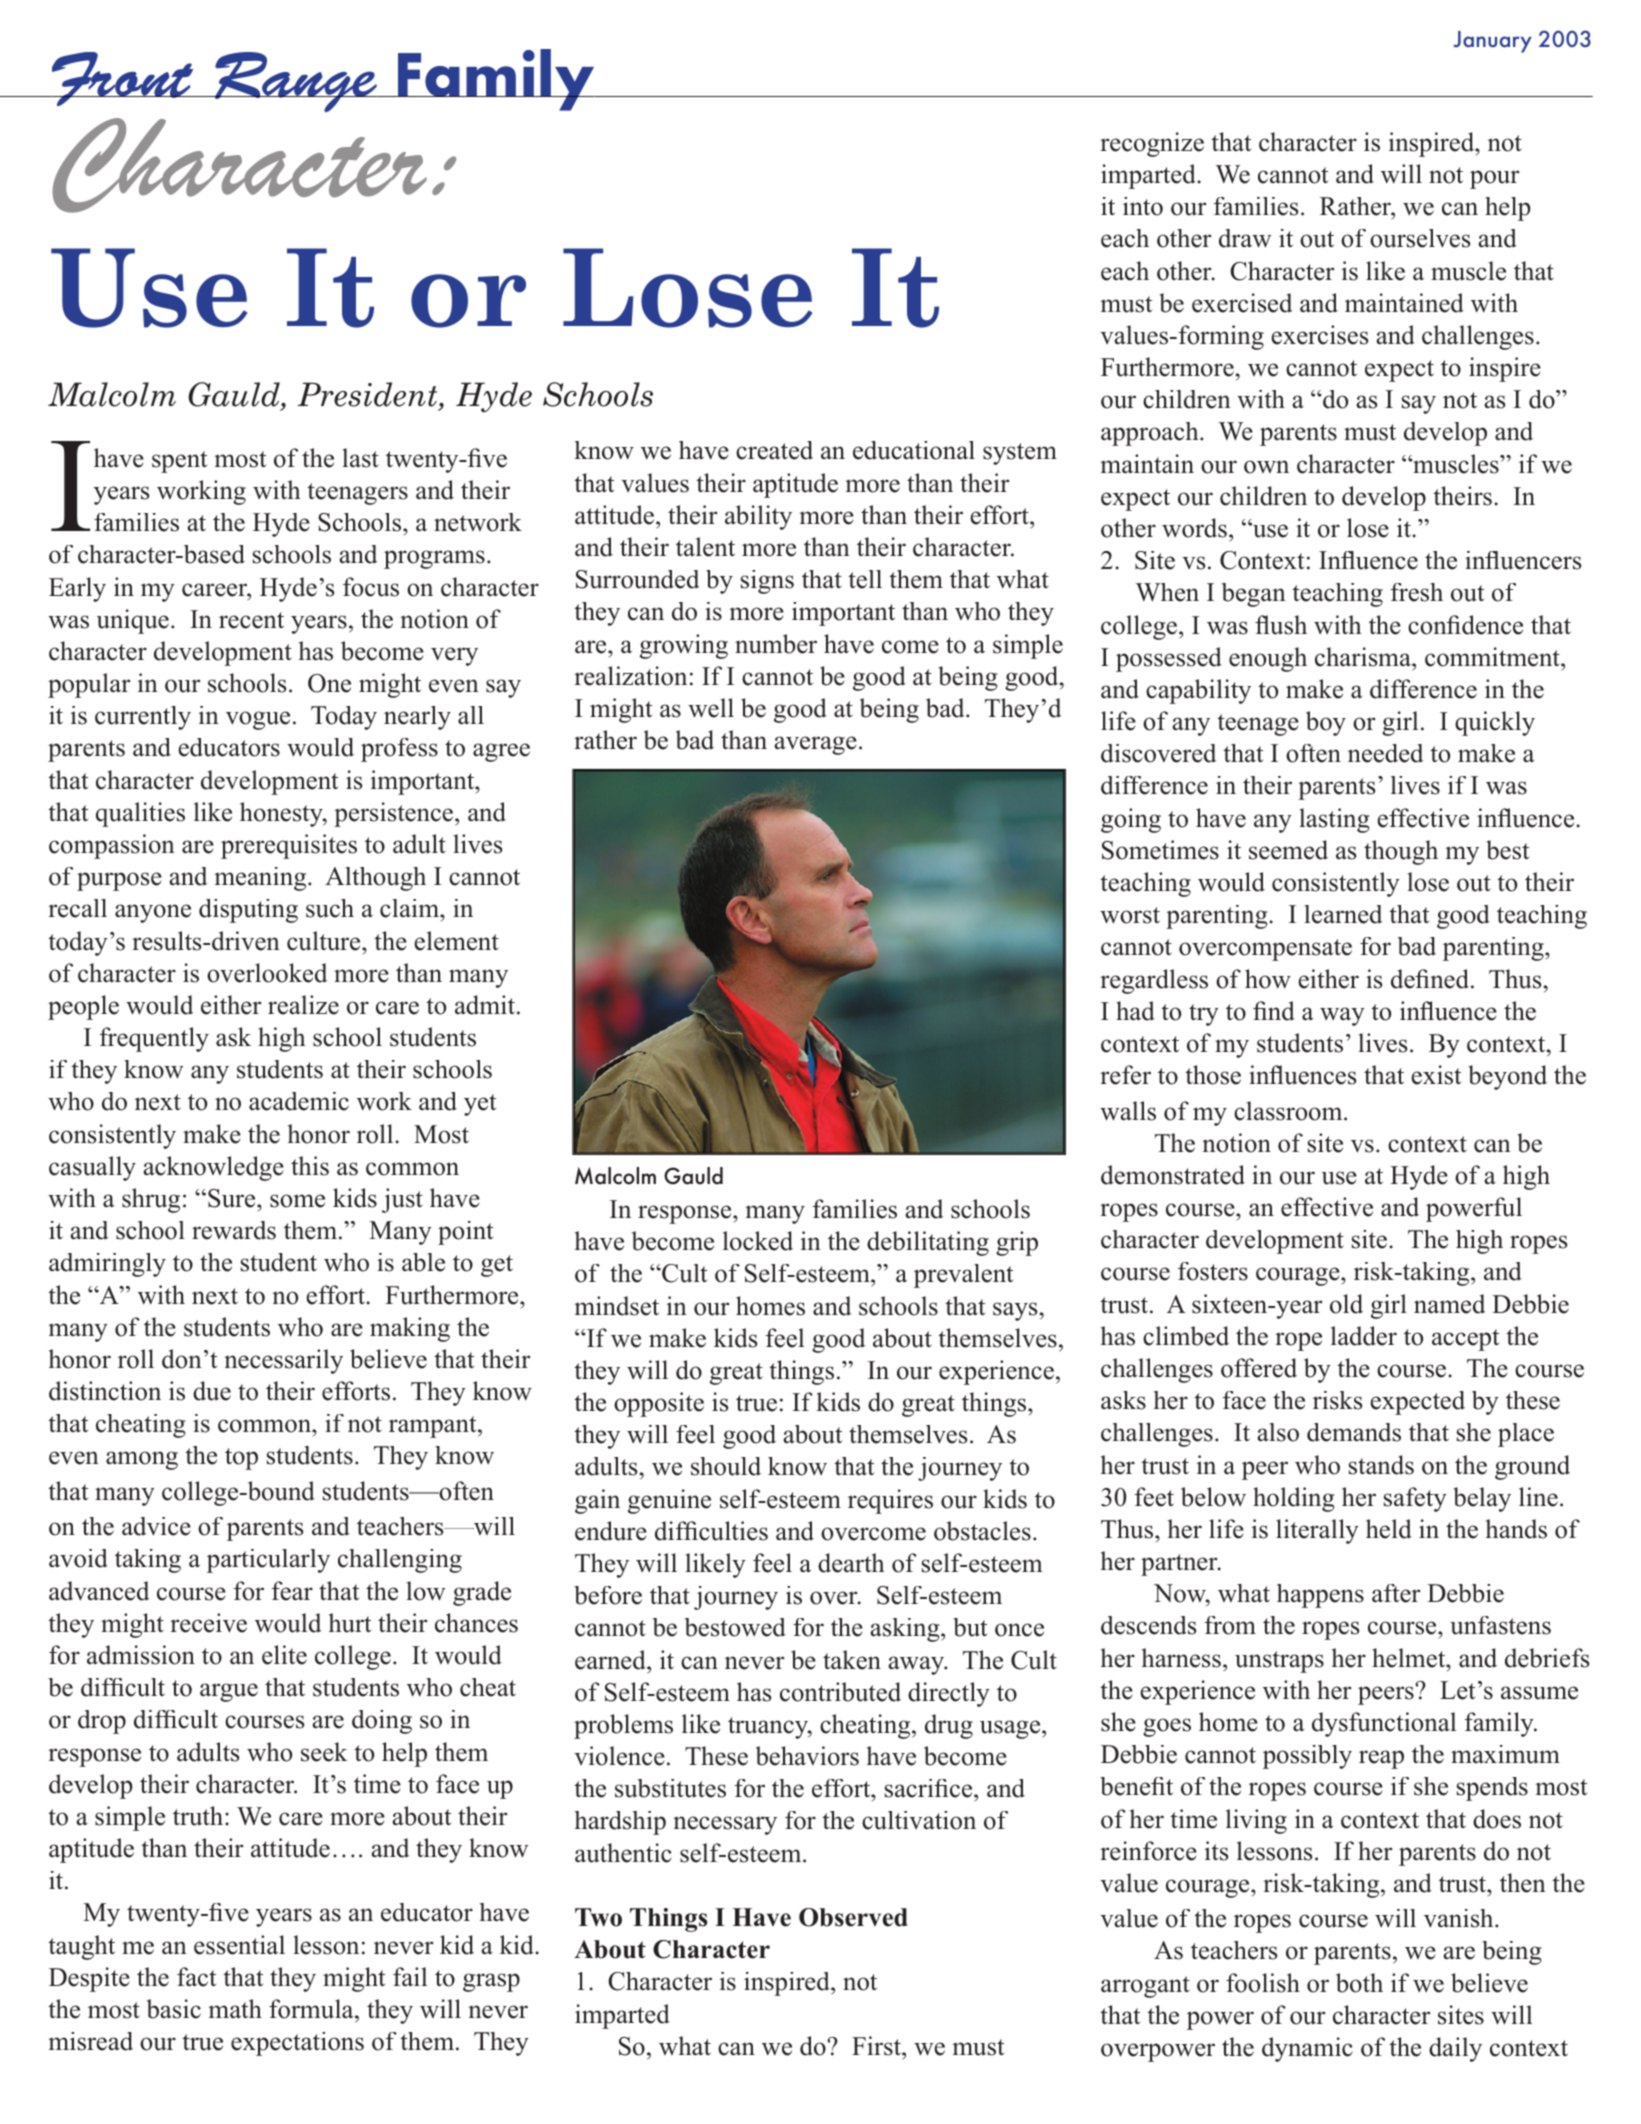 Image resolution: width=1641 pixels, height=2124 pixels. Describe the element at coordinates (1492, 42) in the page. I see `January` at that location.
